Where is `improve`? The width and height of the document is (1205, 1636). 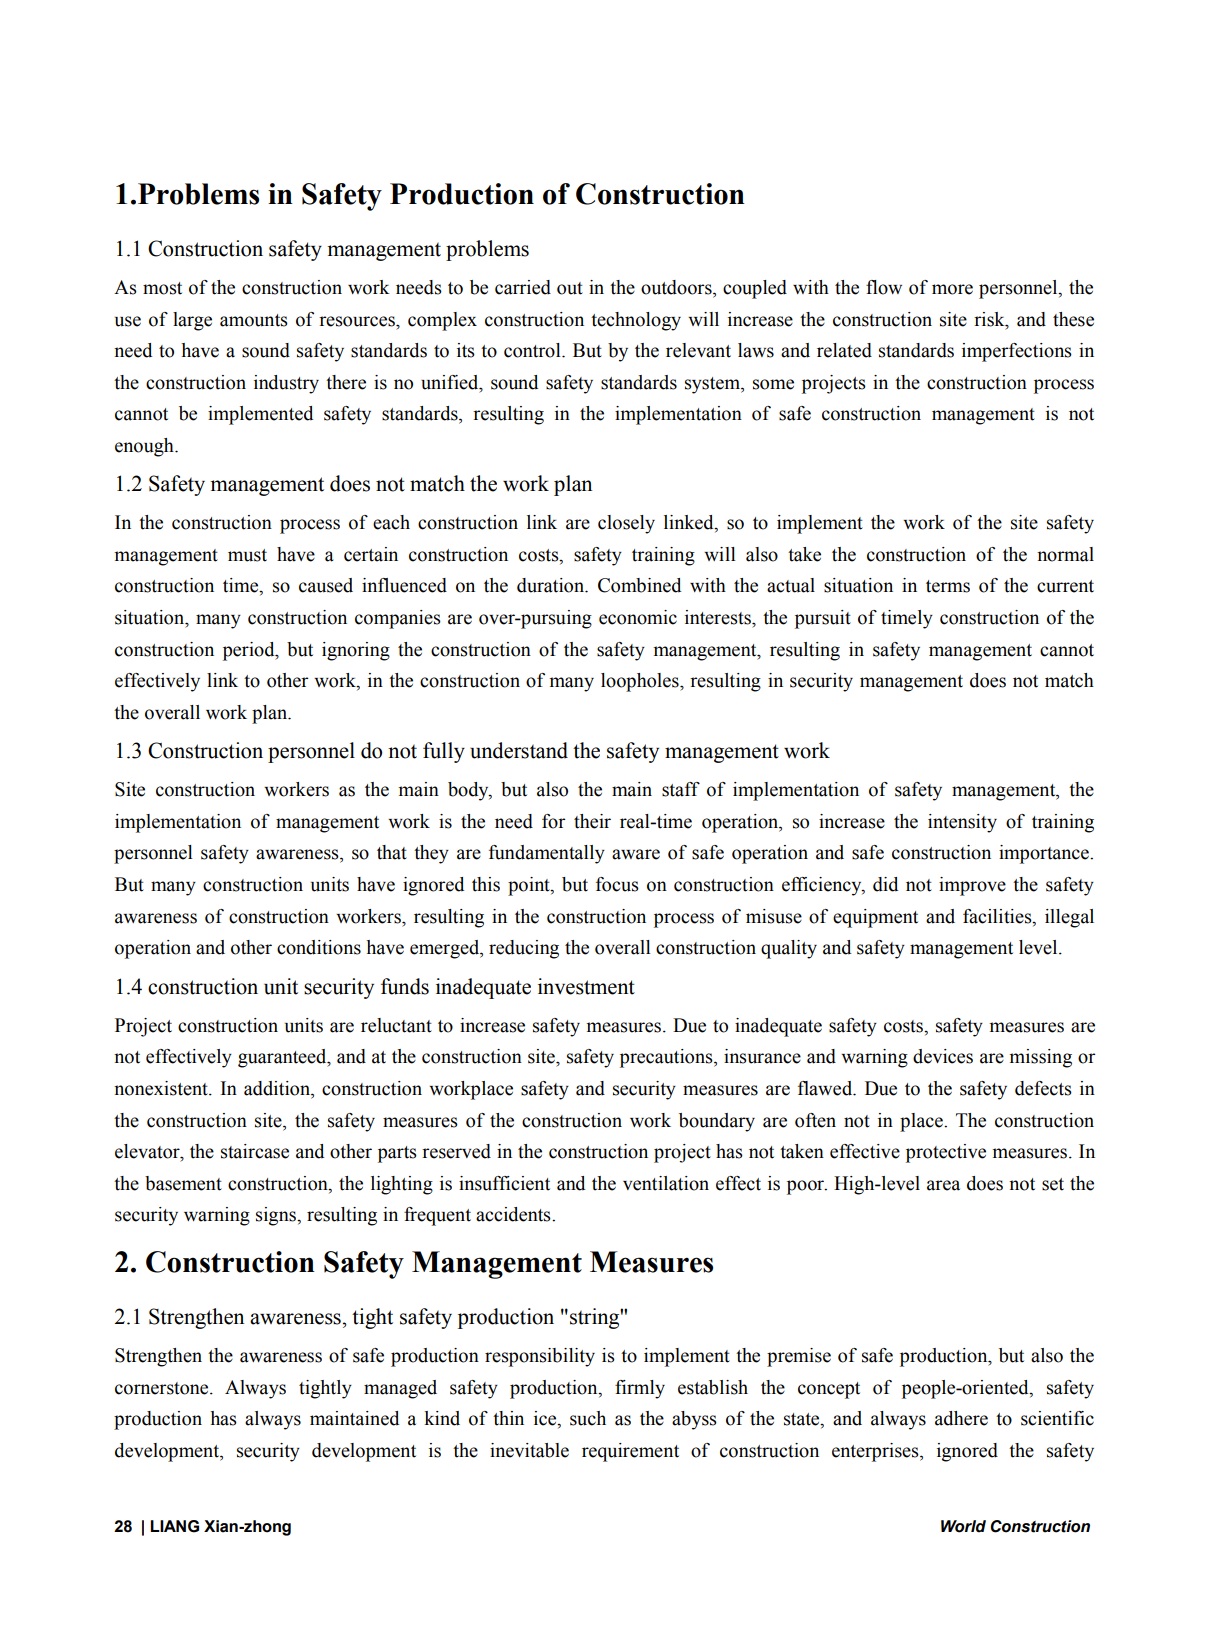 improve is located at coordinates (972, 886).
